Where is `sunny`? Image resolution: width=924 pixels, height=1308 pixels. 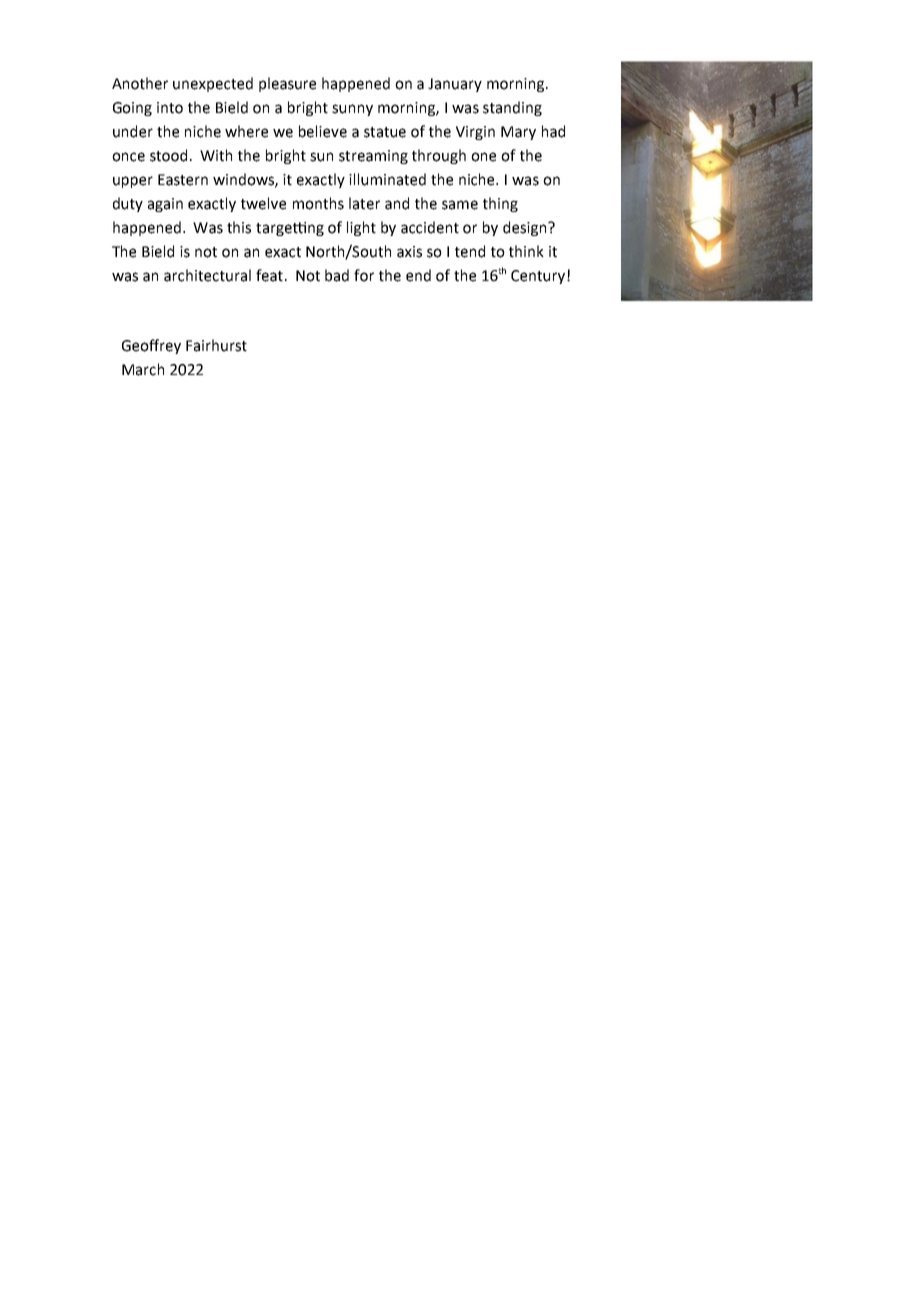 sunny is located at coordinates (352, 110).
